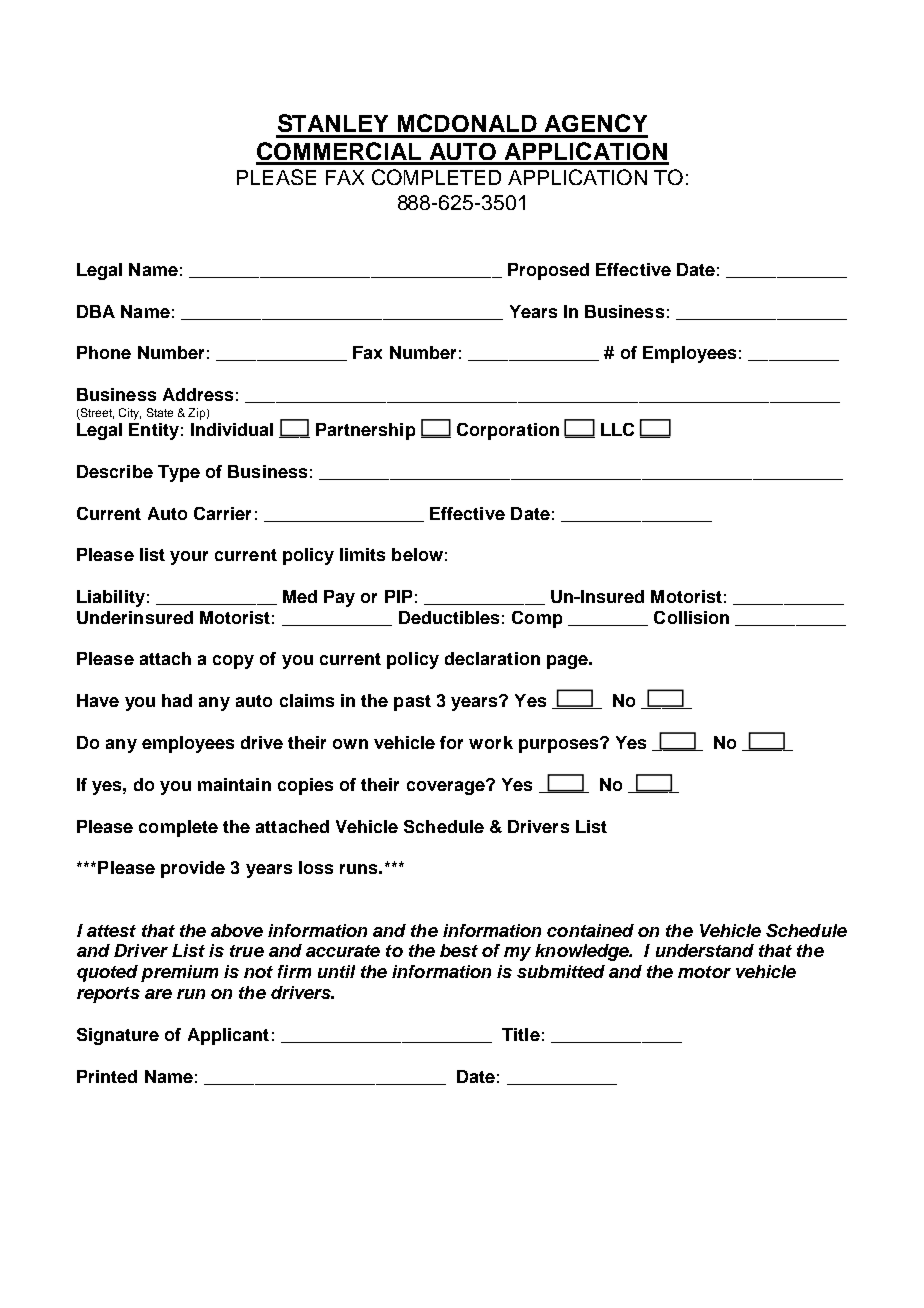 This page has width=924, height=1308. Describe the element at coordinates (508, 431) in the page. I see `Corporation` at that location.
